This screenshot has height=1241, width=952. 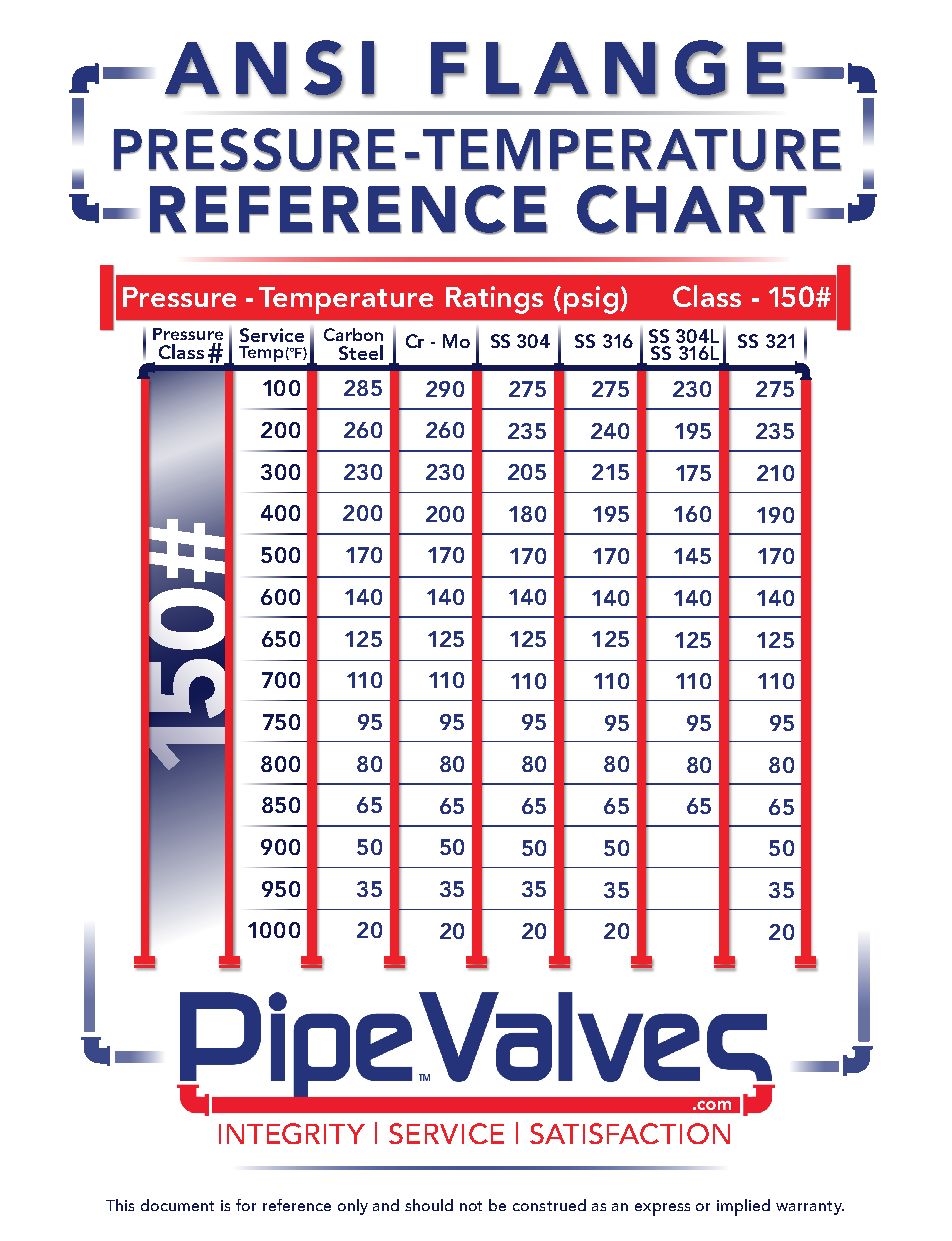 I want to click on Steel, so click(x=361, y=352).
